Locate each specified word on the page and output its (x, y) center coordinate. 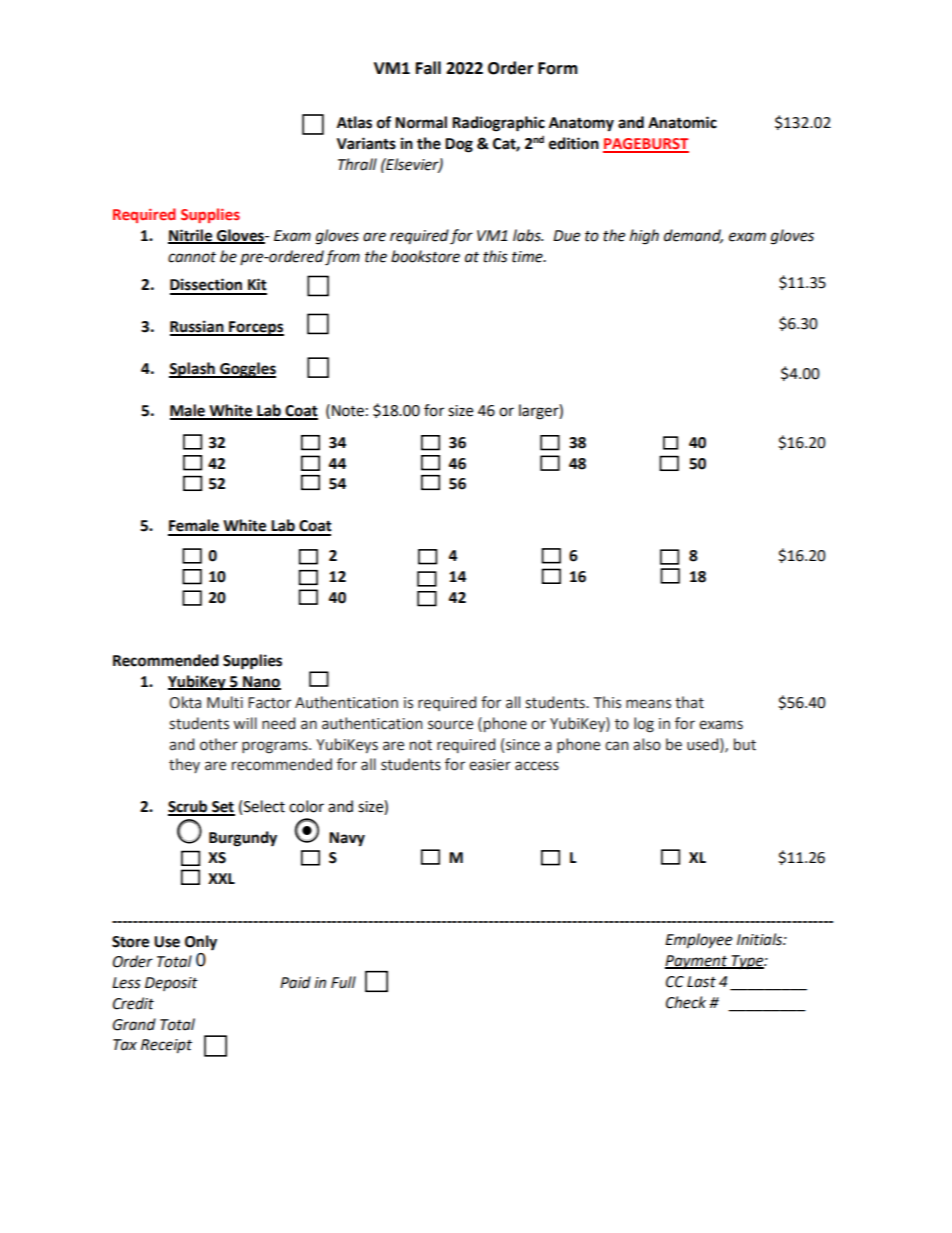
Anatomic (682, 122)
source (450, 725)
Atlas (354, 122)
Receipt (166, 1046)
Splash (193, 370)
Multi (225, 702)
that (689, 702)
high (644, 237)
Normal (421, 122)
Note (348, 411)
